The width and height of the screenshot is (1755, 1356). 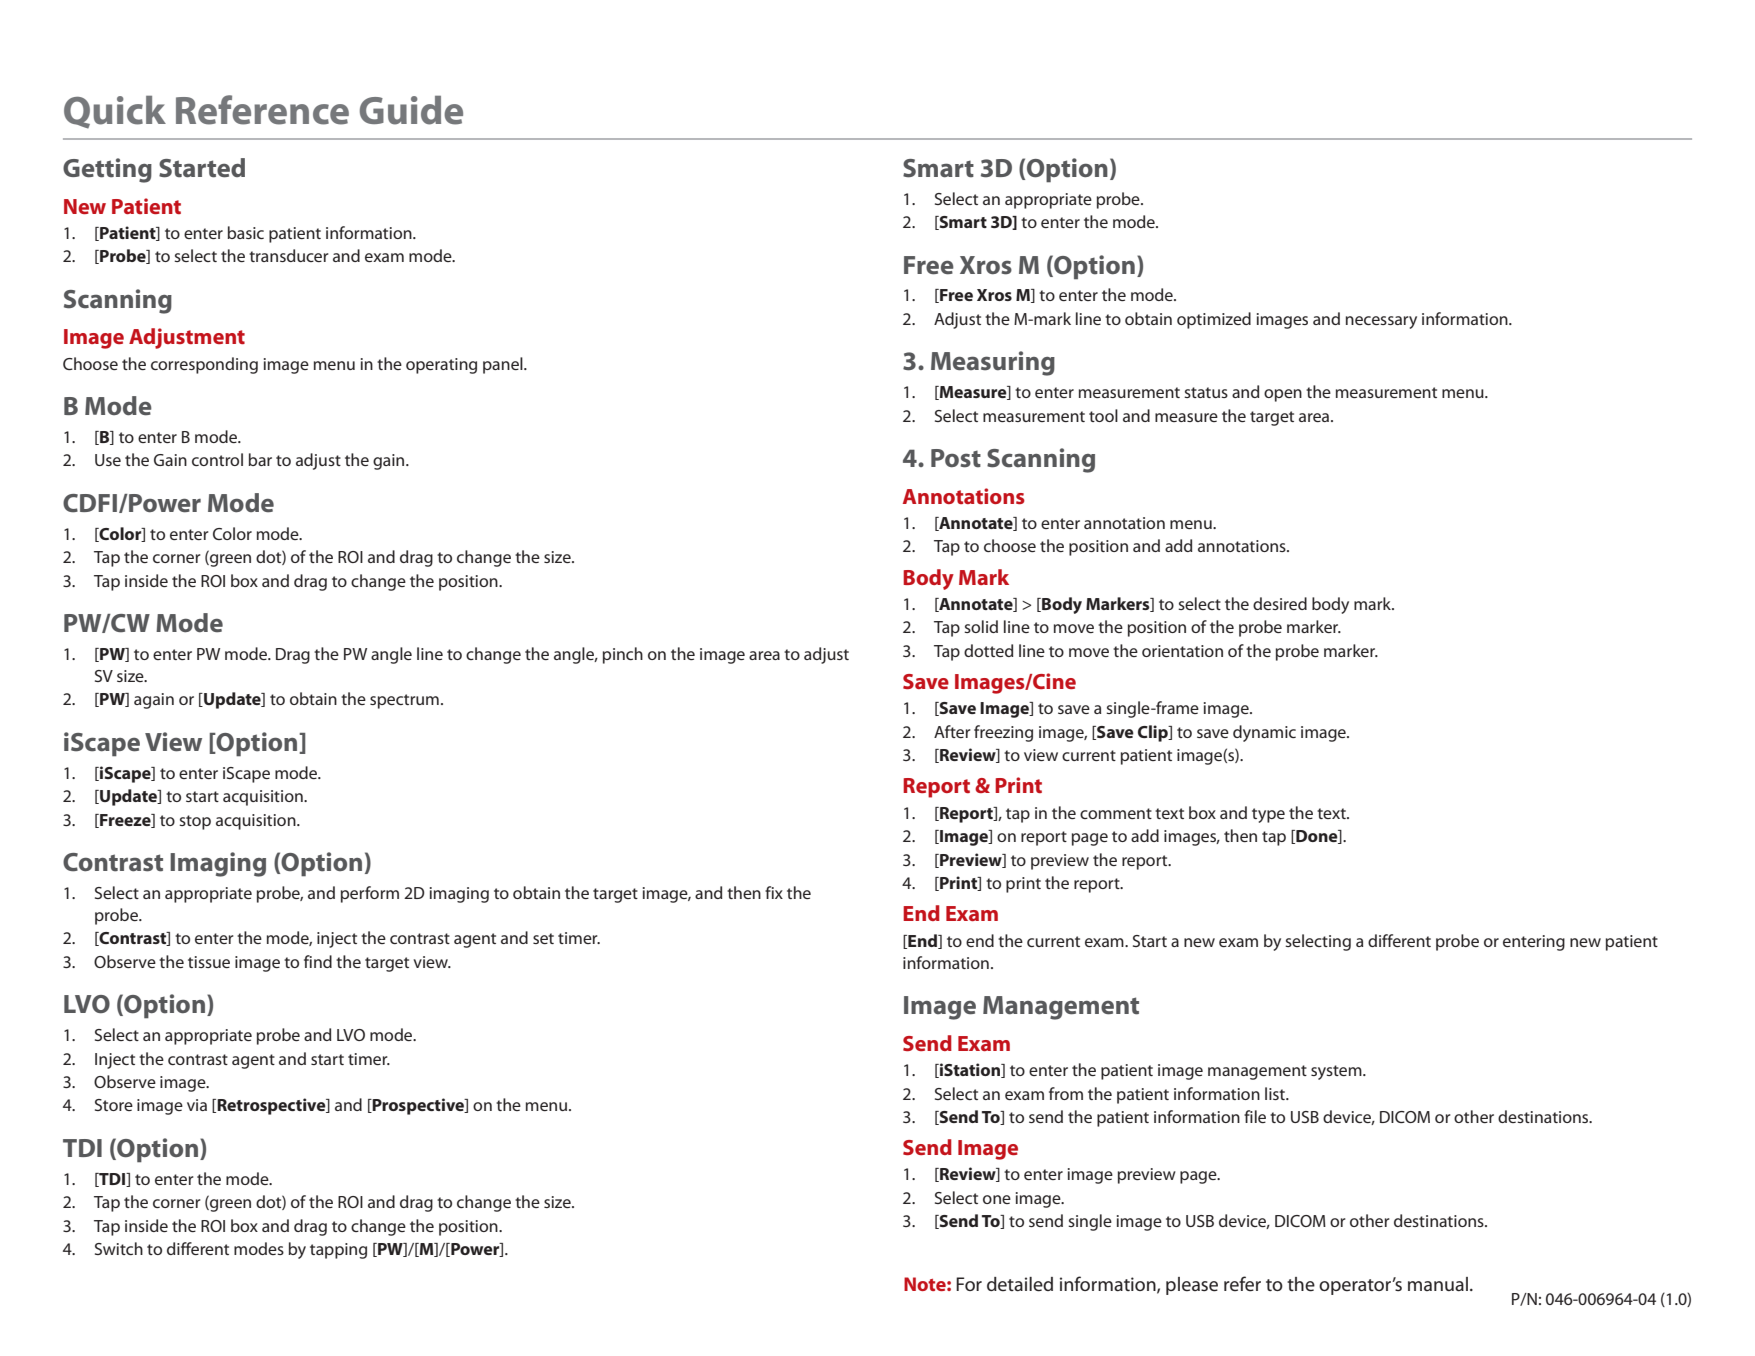 What do you see at coordinates (1020, 1284) in the screenshot?
I see `detailed` at bounding box center [1020, 1284].
